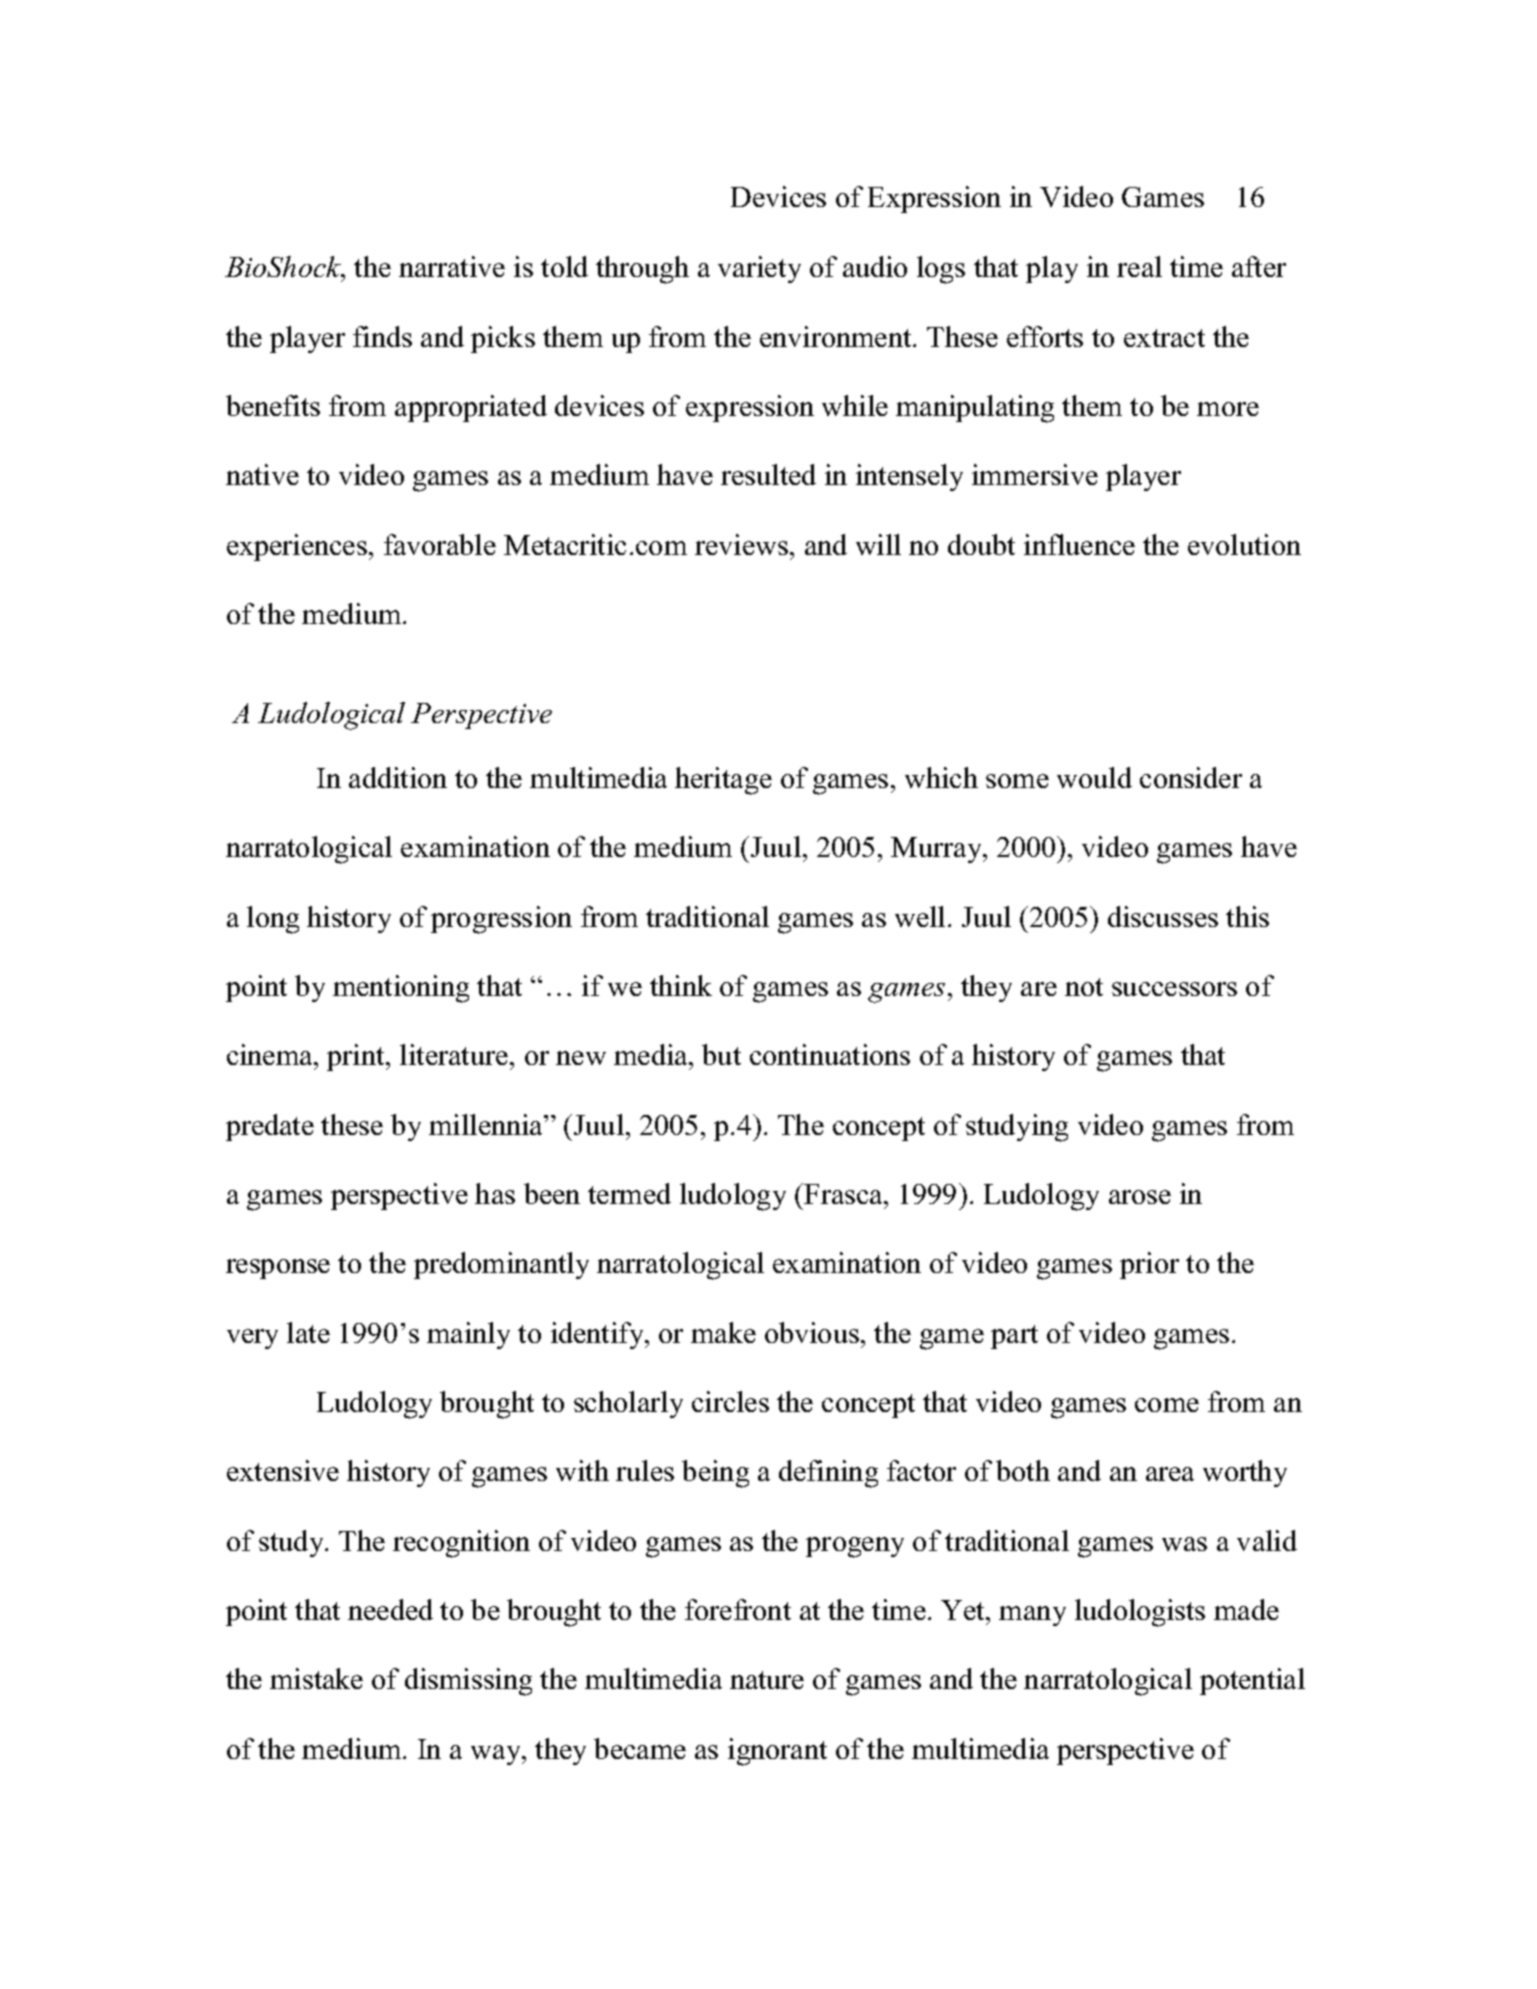 This screenshot has height=1989, width=1537. What do you see at coordinates (723, 1332) in the screenshot?
I see `make` at bounding box center [723, 1332].
